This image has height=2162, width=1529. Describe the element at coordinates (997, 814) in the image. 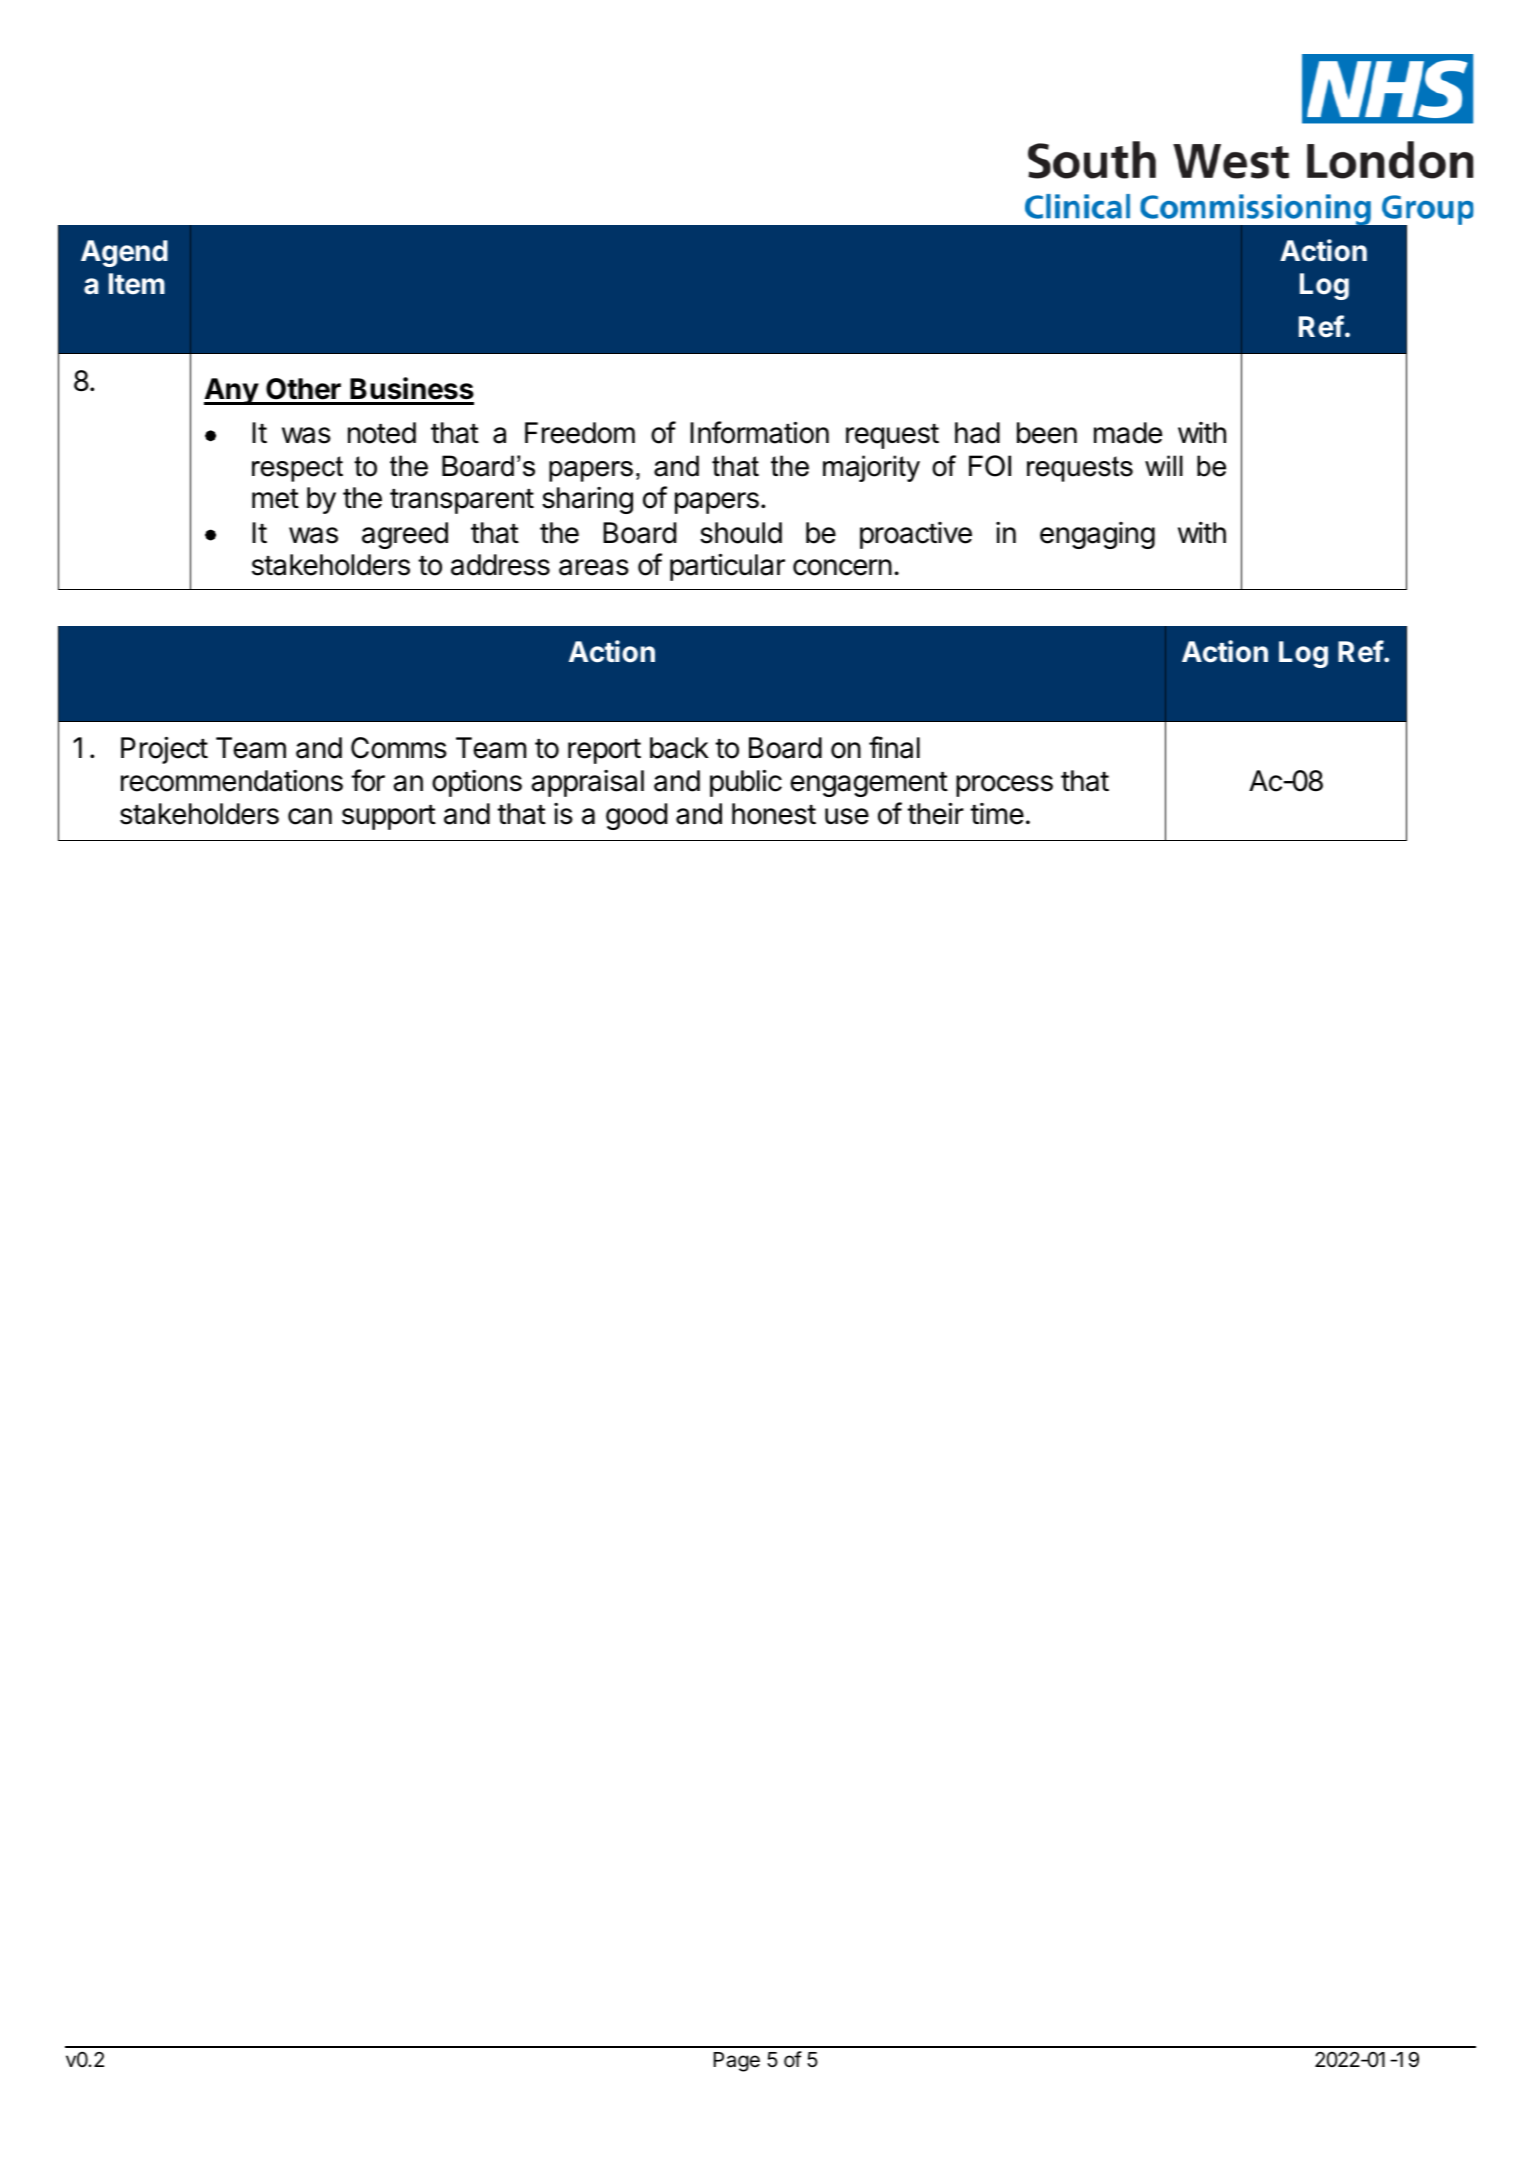

I see `time` at that location.
